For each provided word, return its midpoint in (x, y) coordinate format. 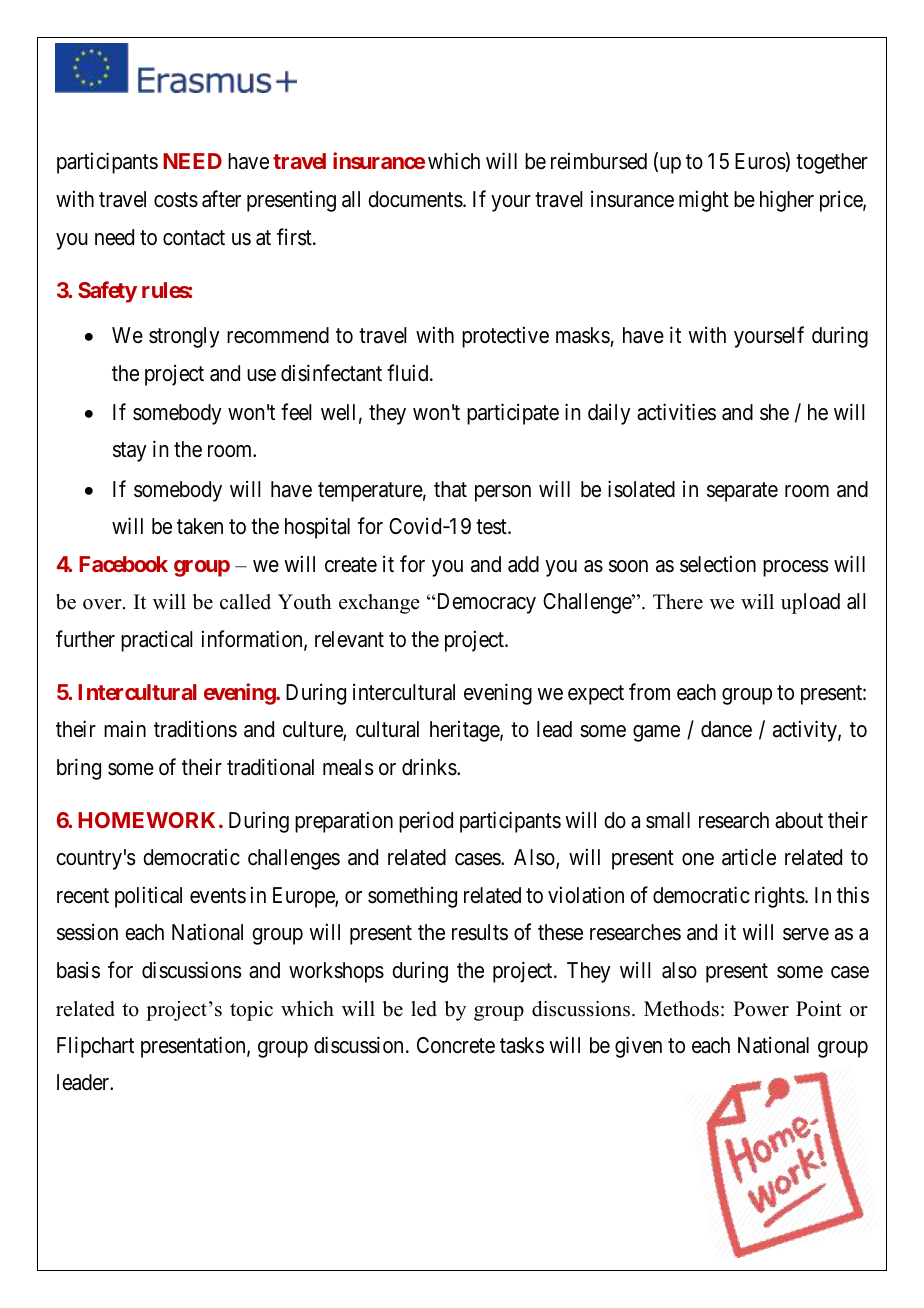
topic (251, 1011)
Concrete (456, 1045)
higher (787, 201)
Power (761, 1009)
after (221, 199)
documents (415, 199)
